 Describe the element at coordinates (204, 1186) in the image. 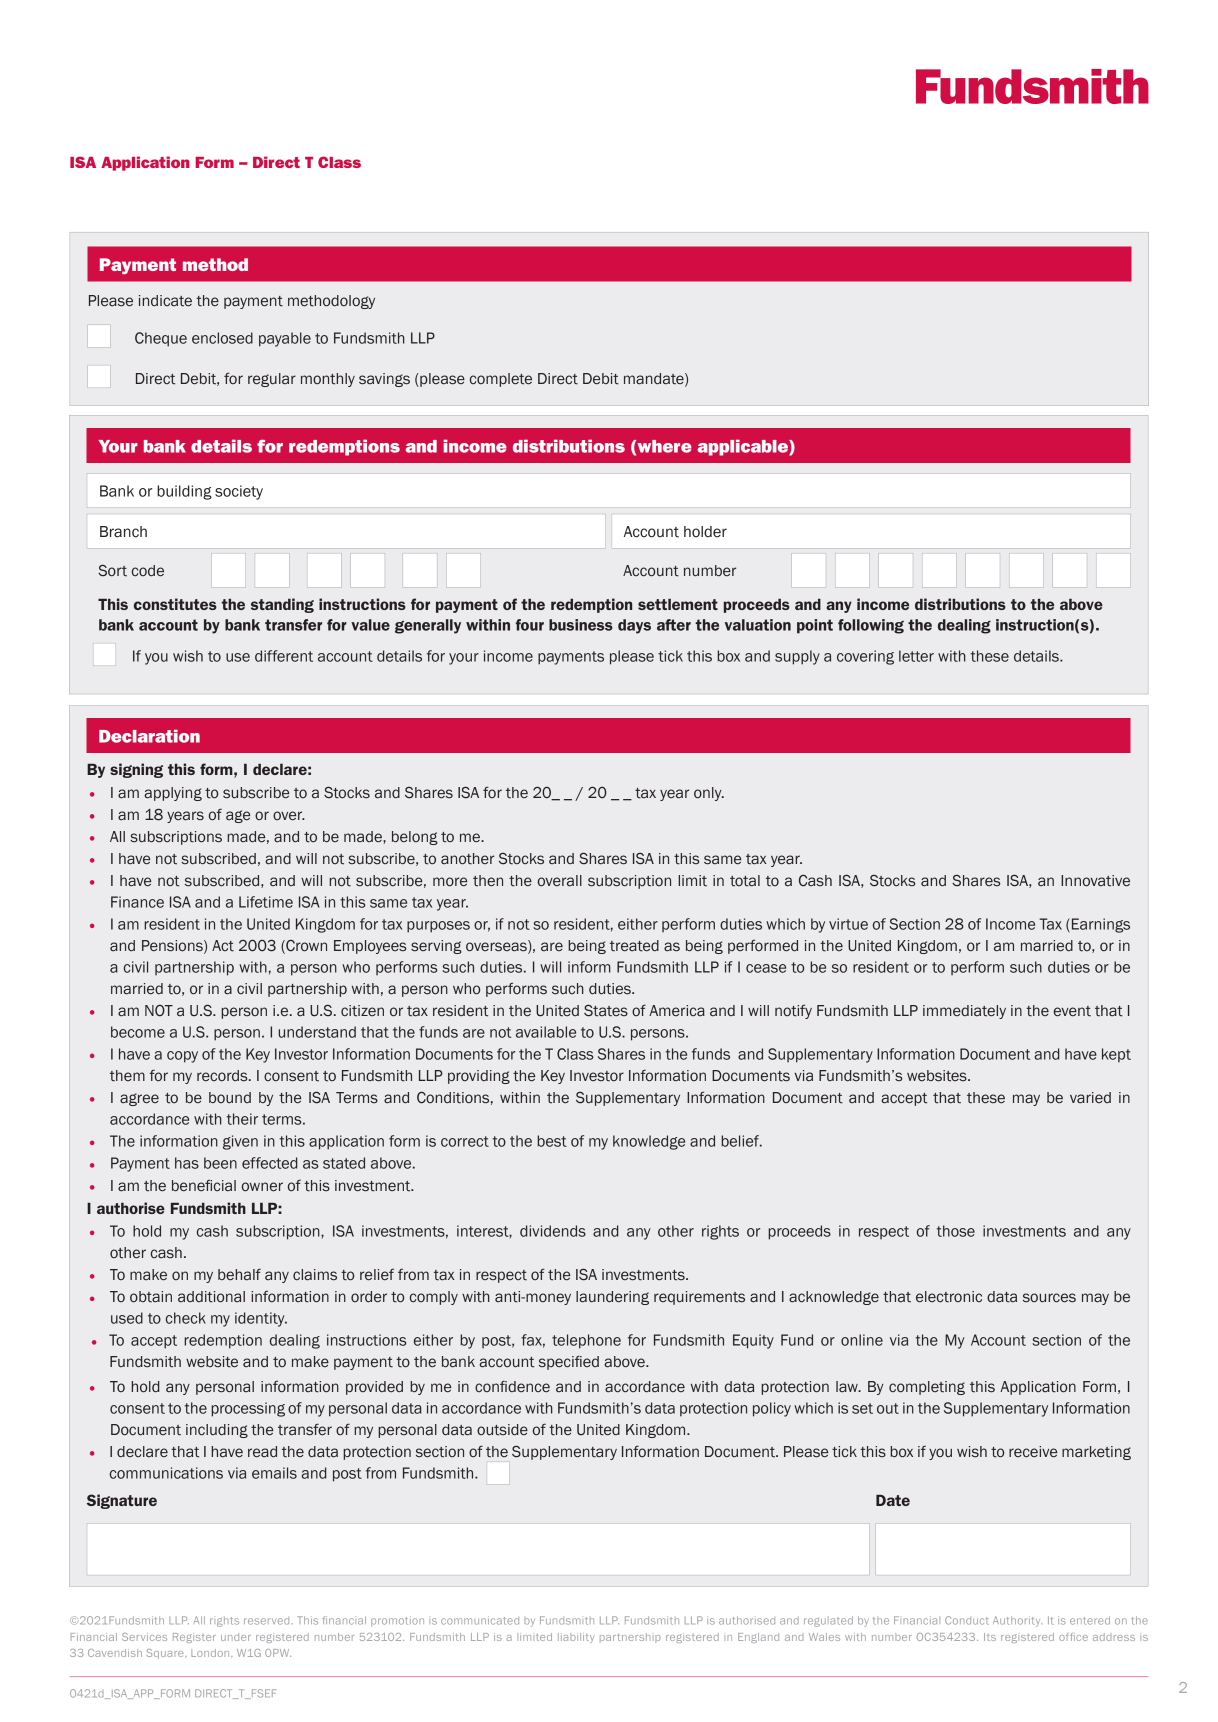

I see `beneficial` at that location.
